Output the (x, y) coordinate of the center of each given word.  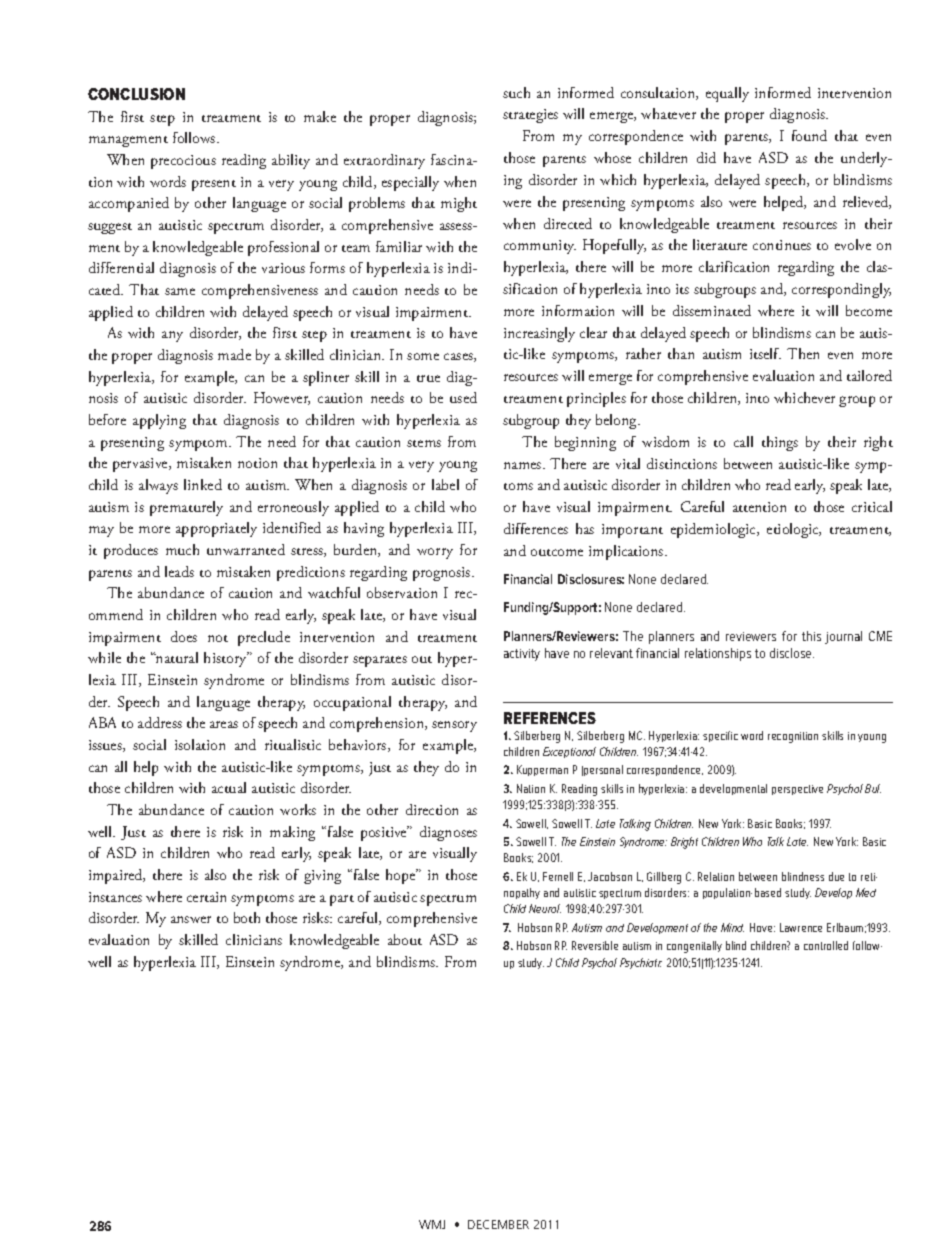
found (809, 135)
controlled (826, 945)
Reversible (595, 945)
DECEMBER (498, 1224)
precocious (183, 162)
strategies (530, 116)
